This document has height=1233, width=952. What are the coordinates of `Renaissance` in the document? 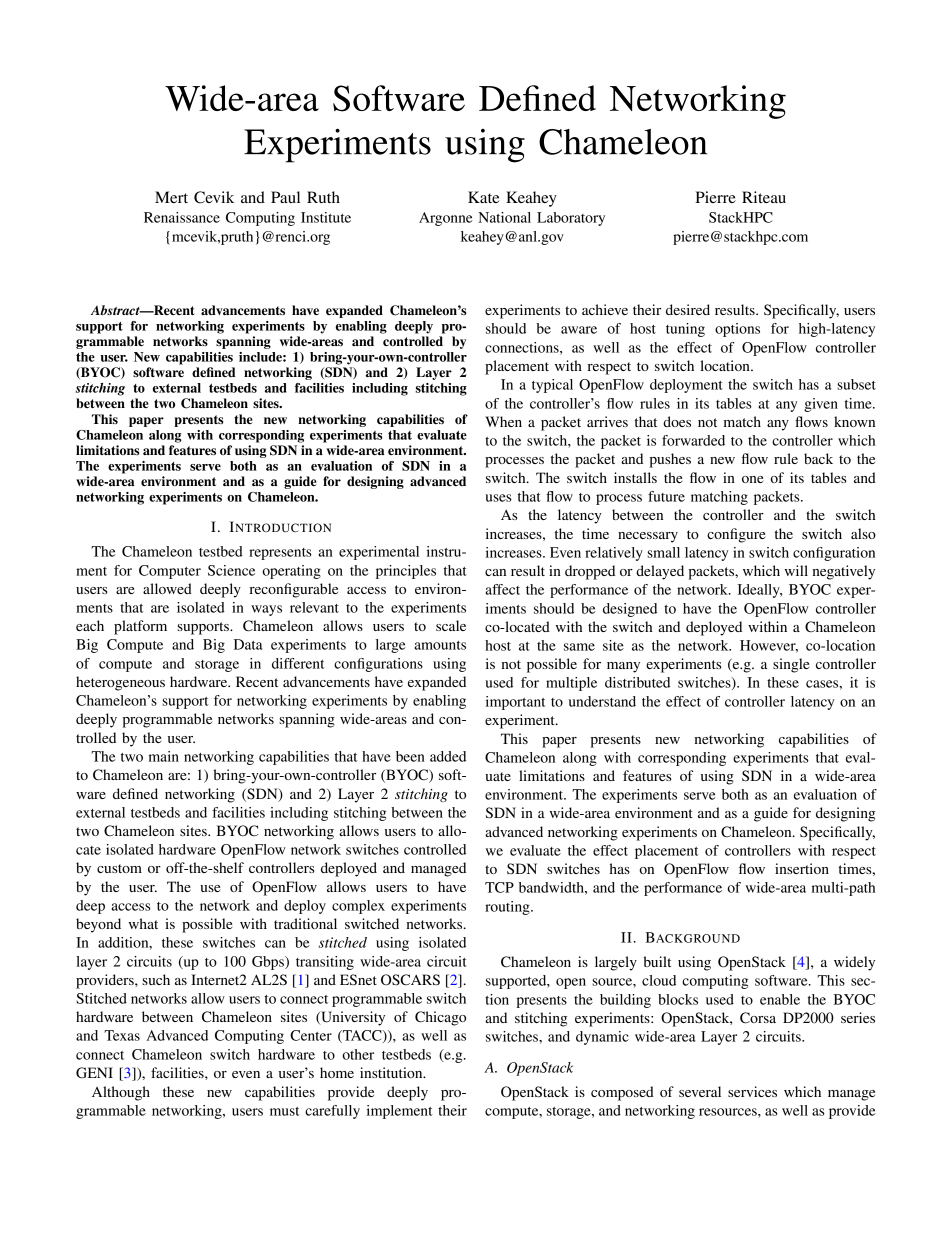 It's located at (182, 217).
